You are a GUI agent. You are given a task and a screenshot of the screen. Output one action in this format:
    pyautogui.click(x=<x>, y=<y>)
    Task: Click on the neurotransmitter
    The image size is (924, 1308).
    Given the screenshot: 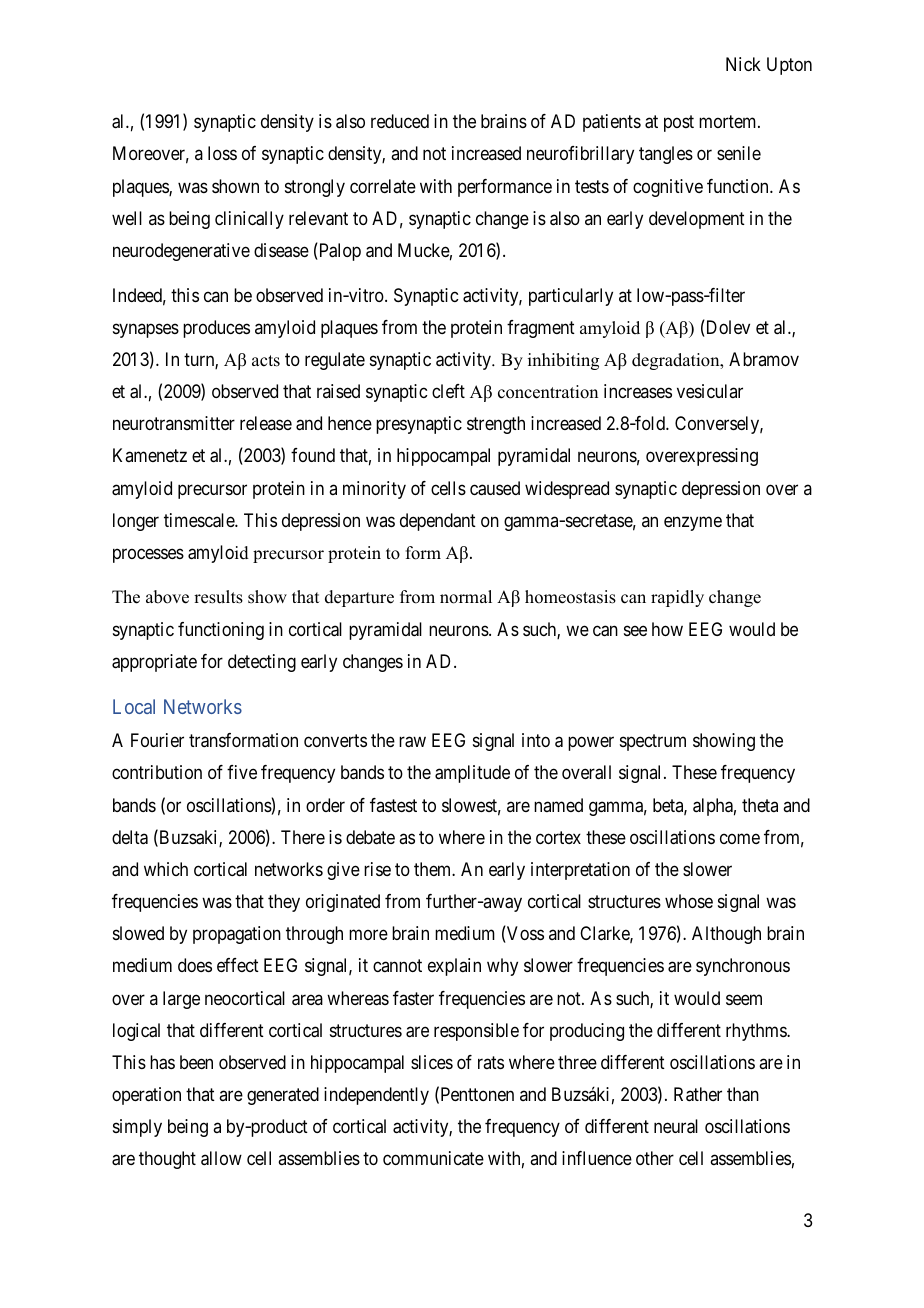 What is the action you would take?
    pyautogui.click(x=174, y=423)
